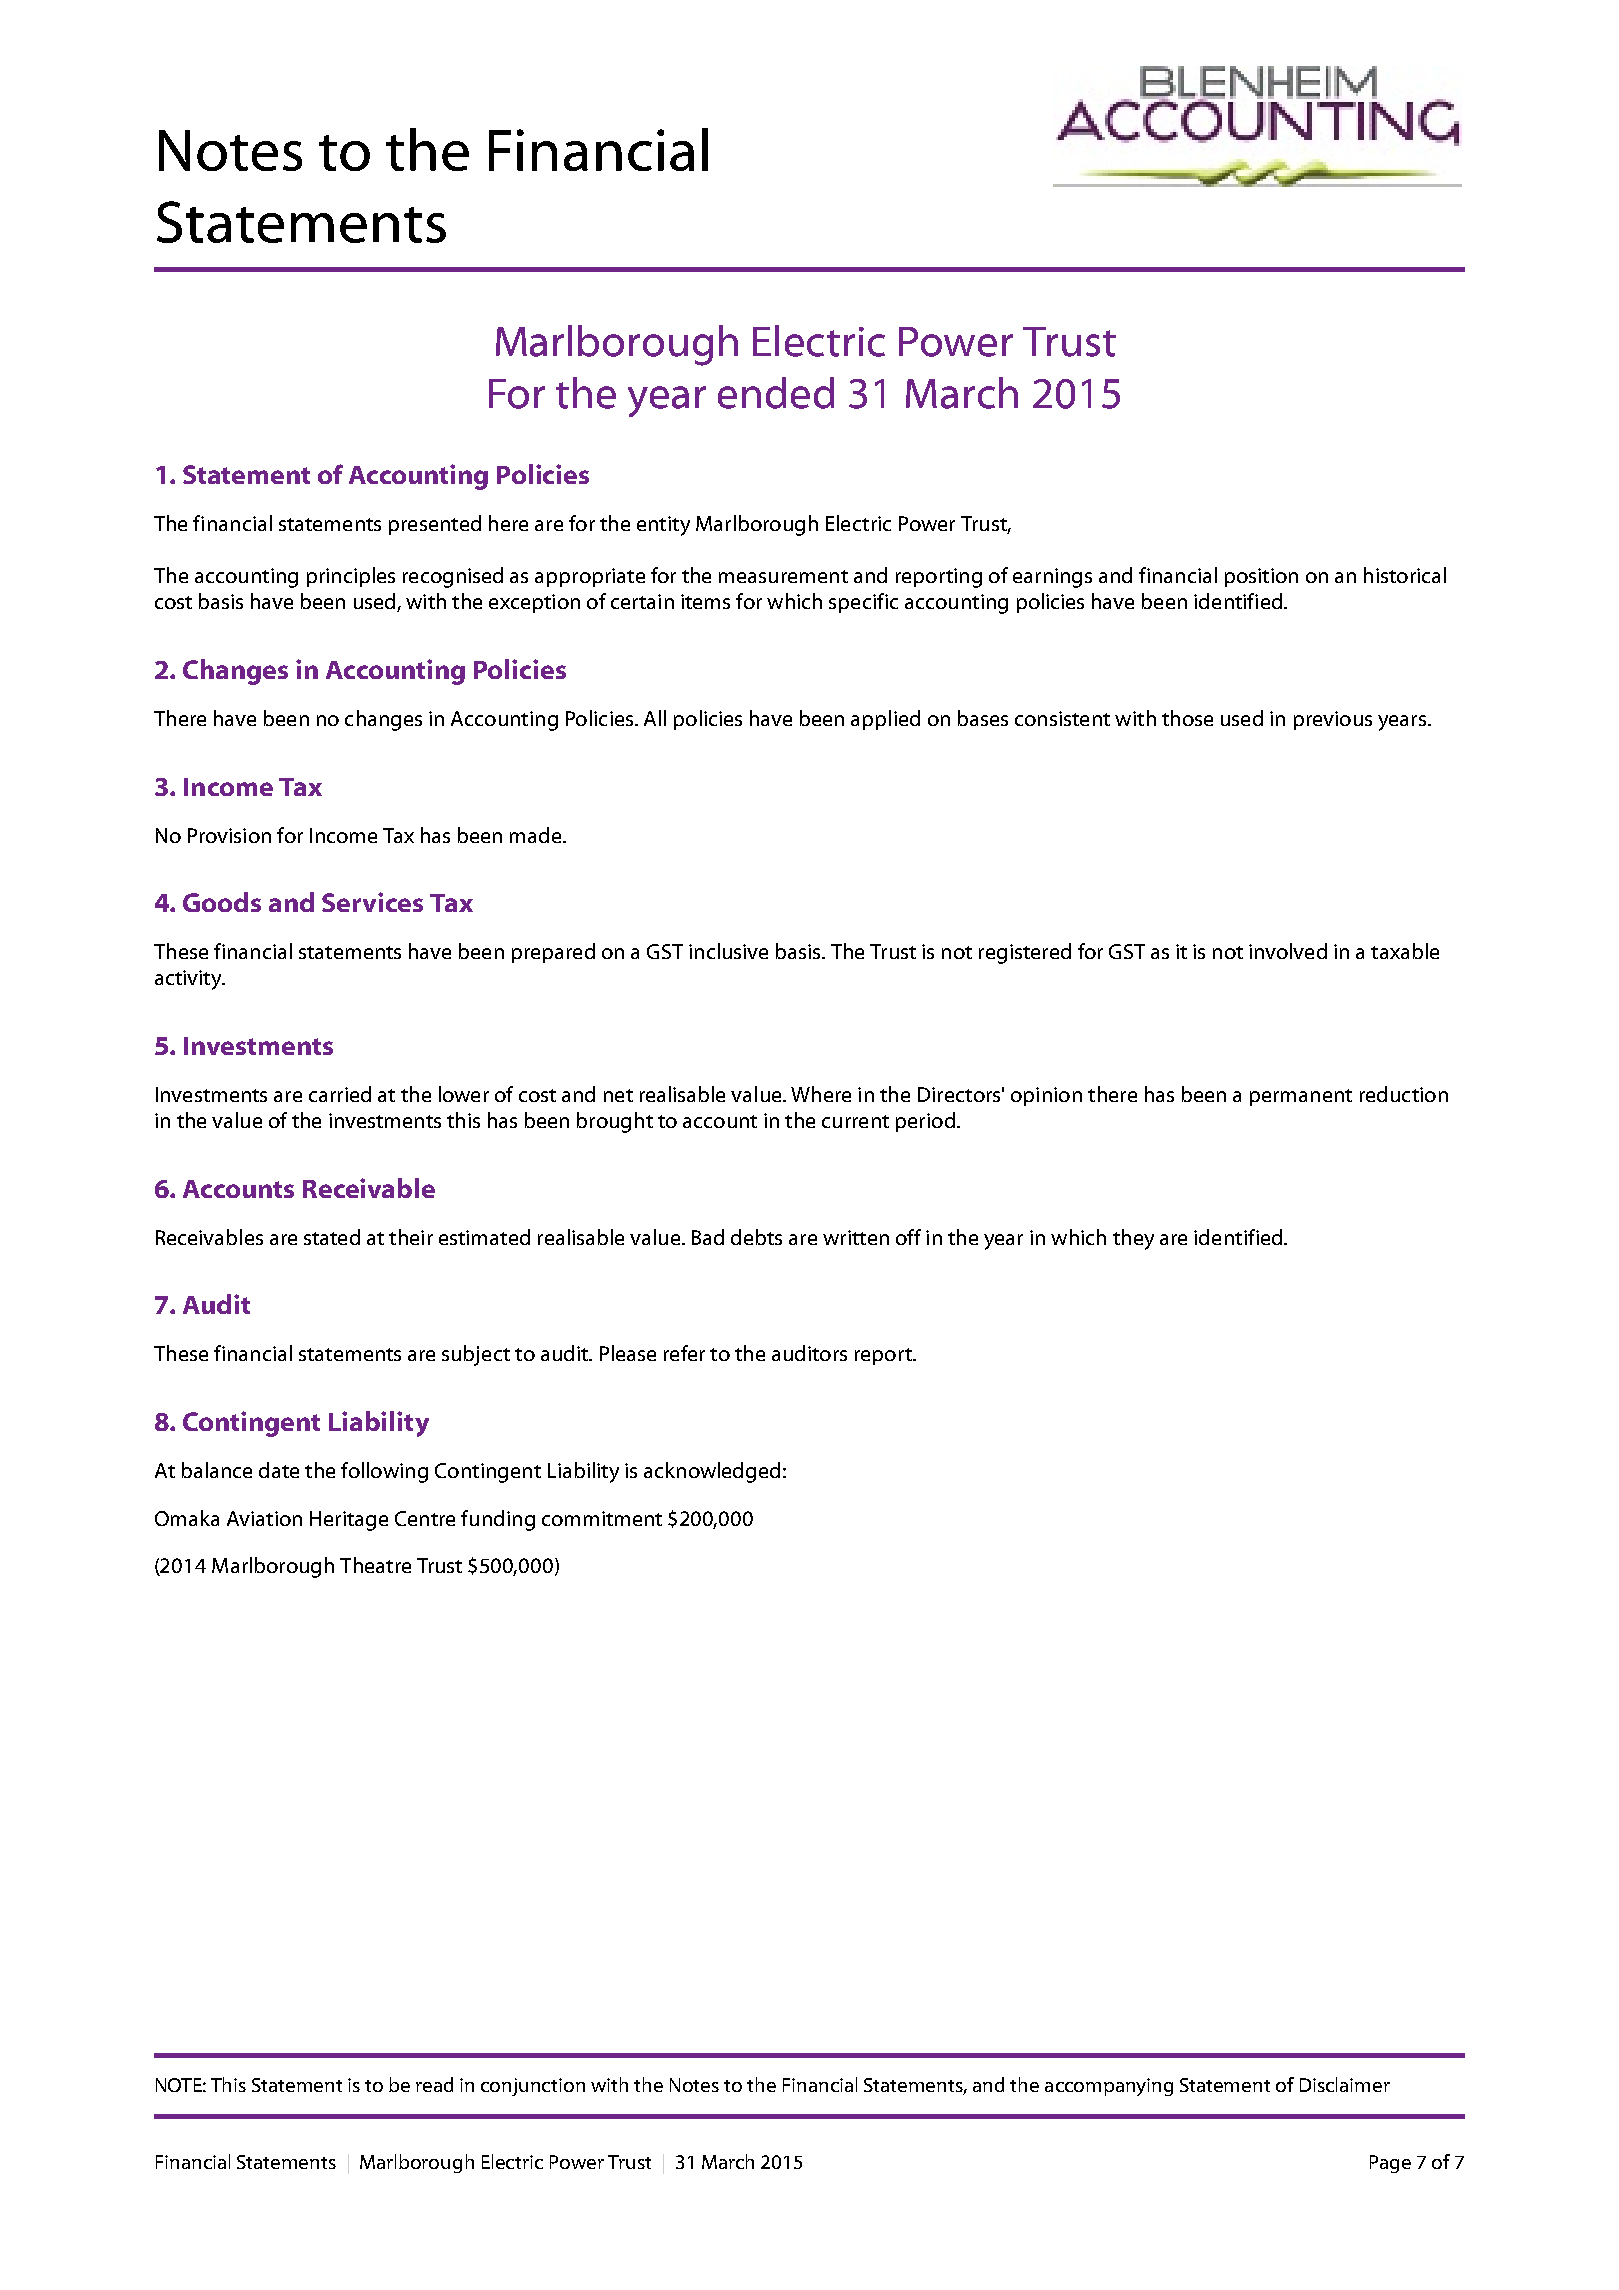 The image size is (1619, 2290). Describe the element at coordinates (340, 1094) in the document. I see `carried` at that location.
